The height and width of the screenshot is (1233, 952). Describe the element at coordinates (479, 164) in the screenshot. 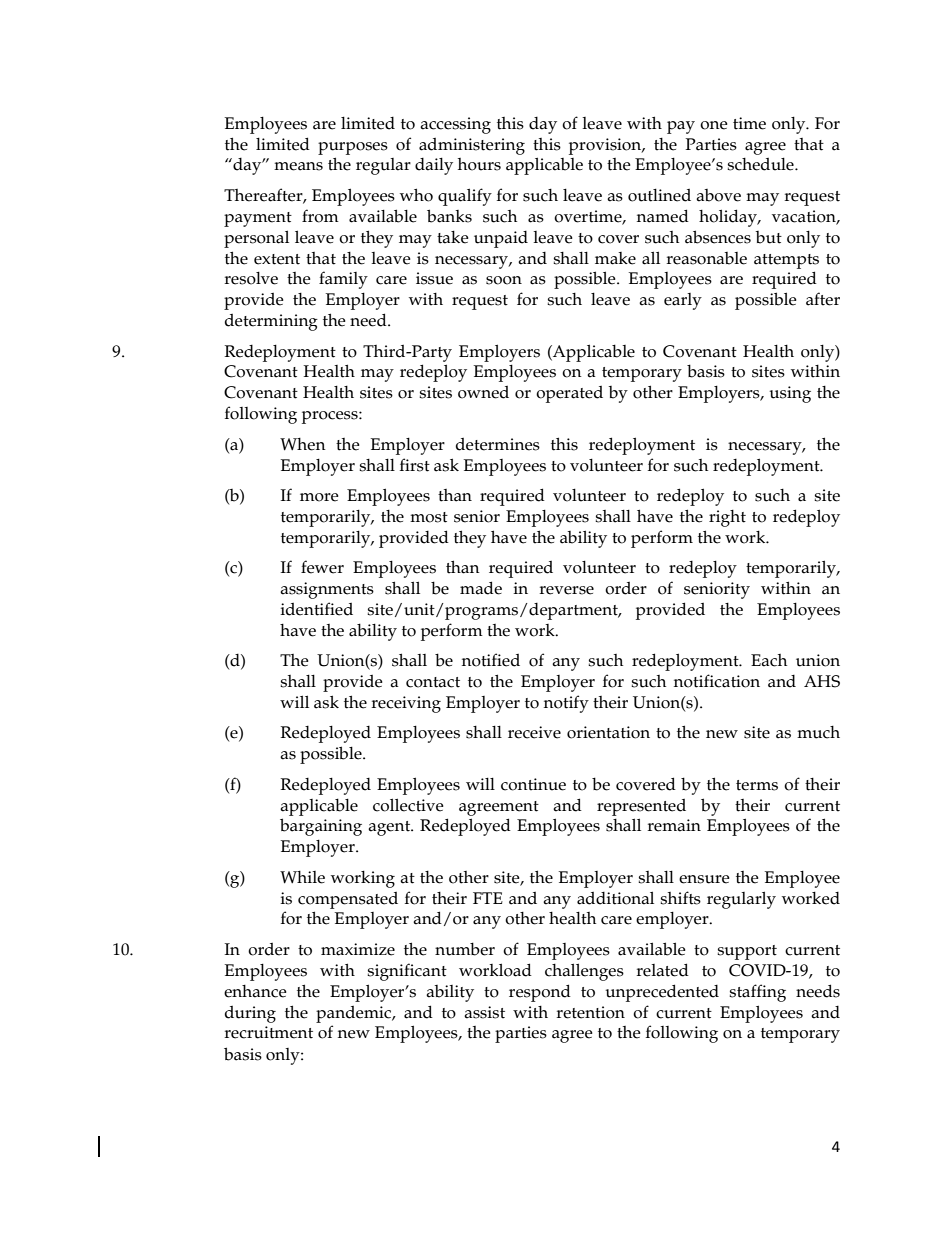

I see `hours` at that location.
